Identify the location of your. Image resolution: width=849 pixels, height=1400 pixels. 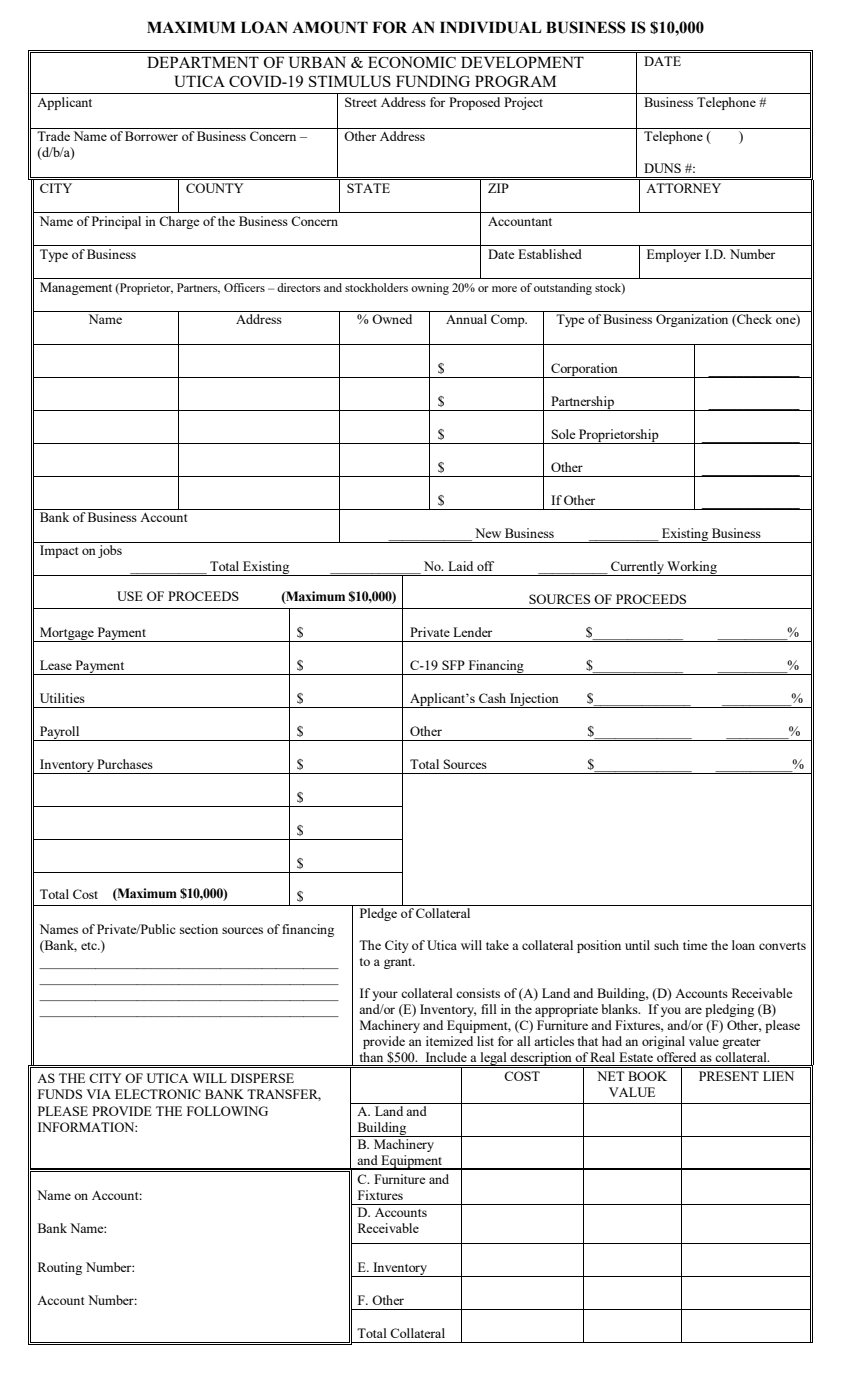
(385, 996).
